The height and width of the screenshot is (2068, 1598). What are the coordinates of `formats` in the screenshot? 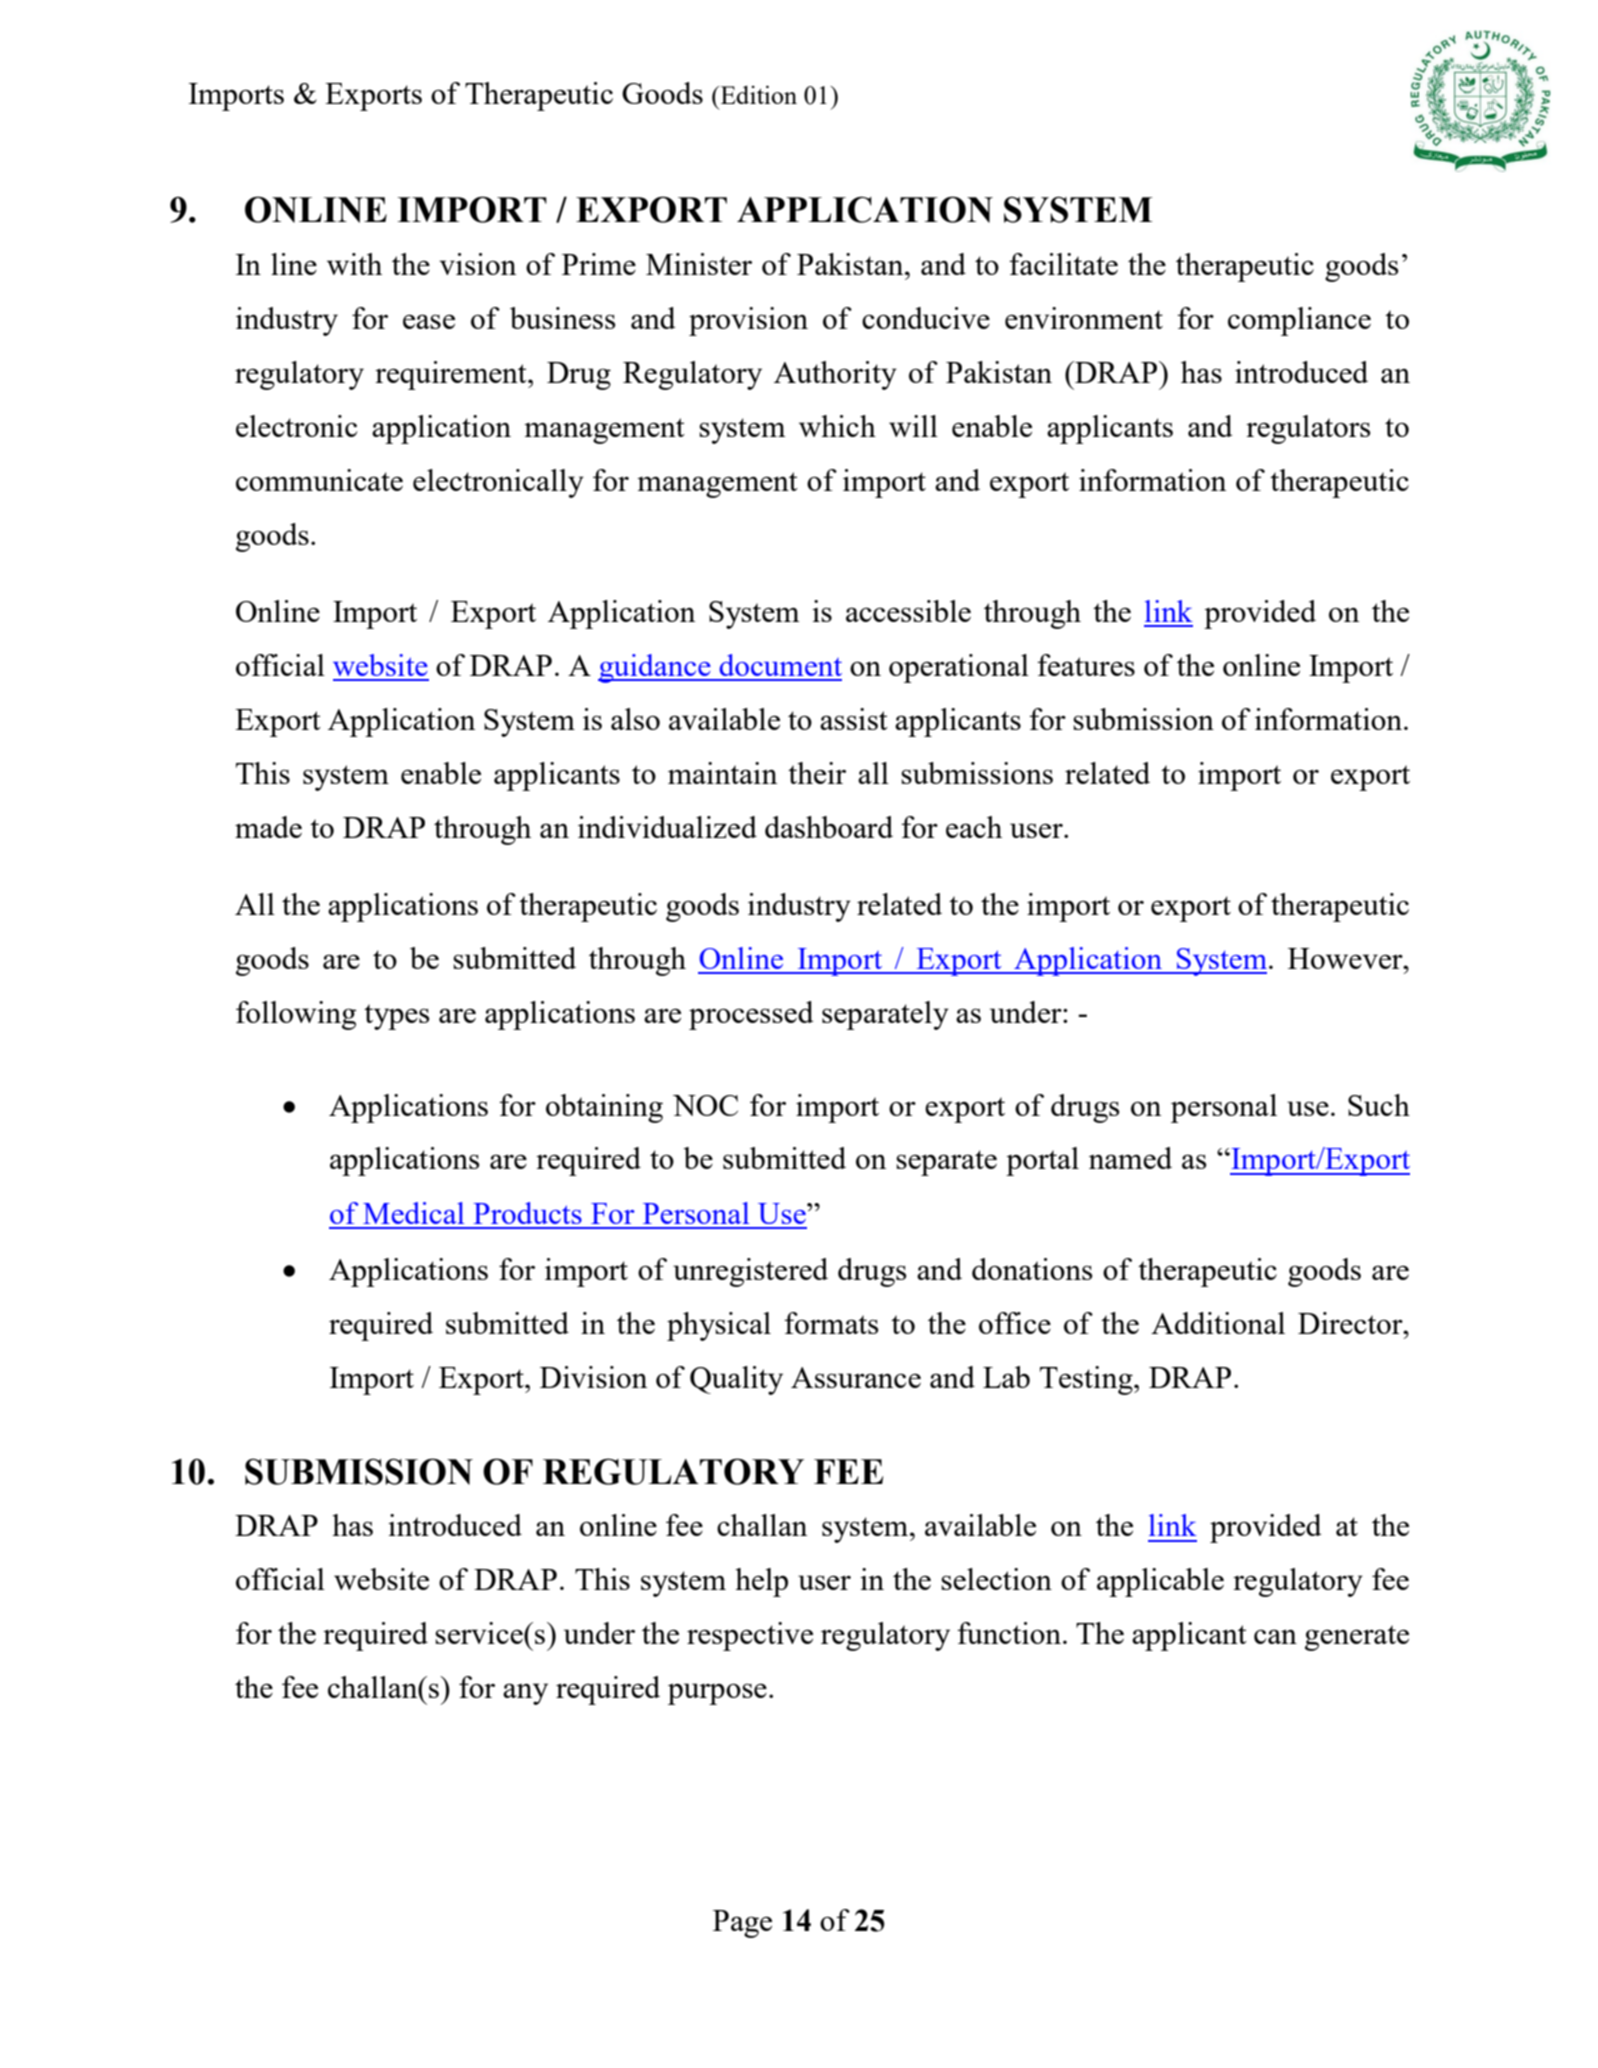 It's located at (831, 1323).
